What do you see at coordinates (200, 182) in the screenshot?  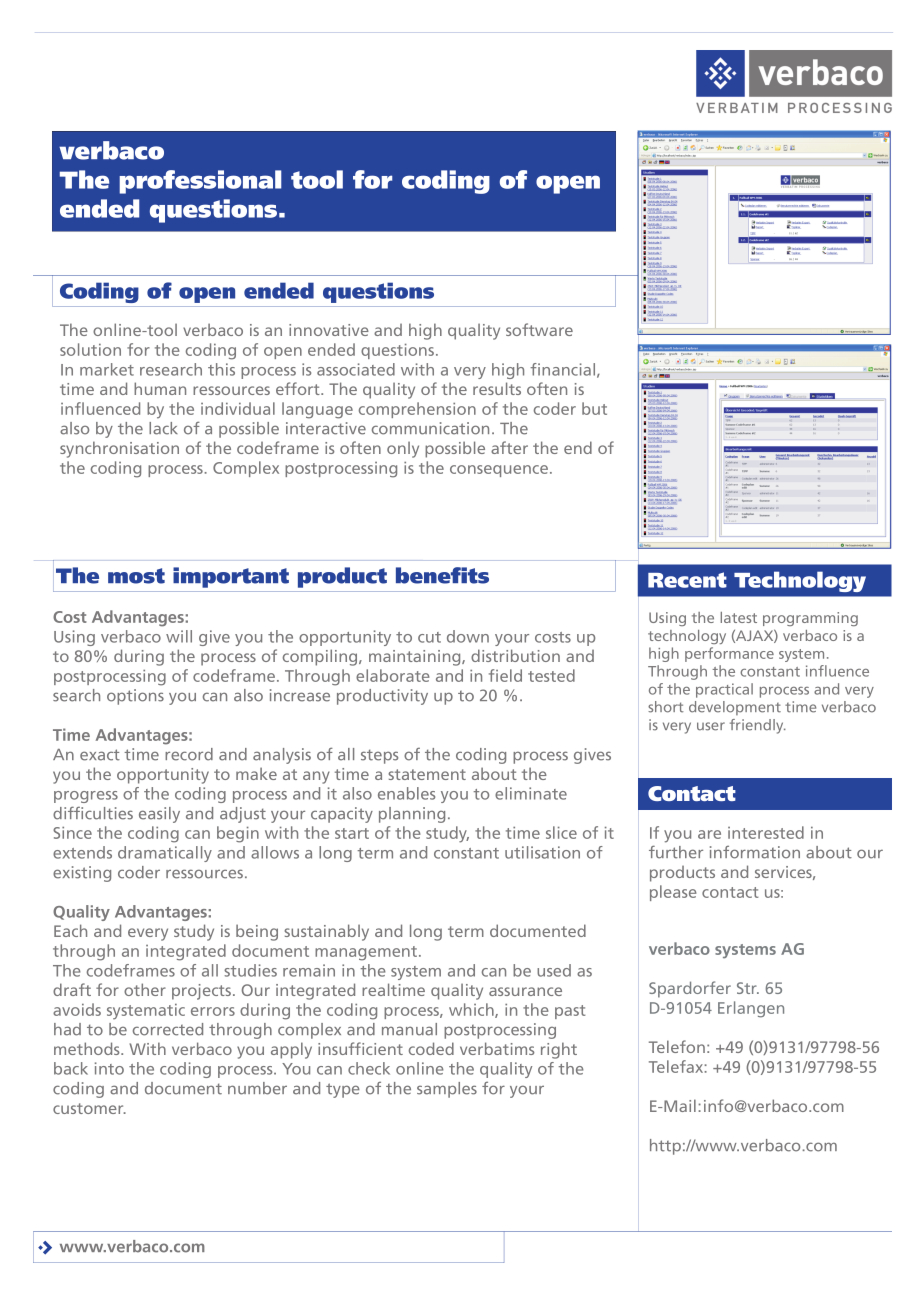 I see `professional` at bounding box center [200, 182].
